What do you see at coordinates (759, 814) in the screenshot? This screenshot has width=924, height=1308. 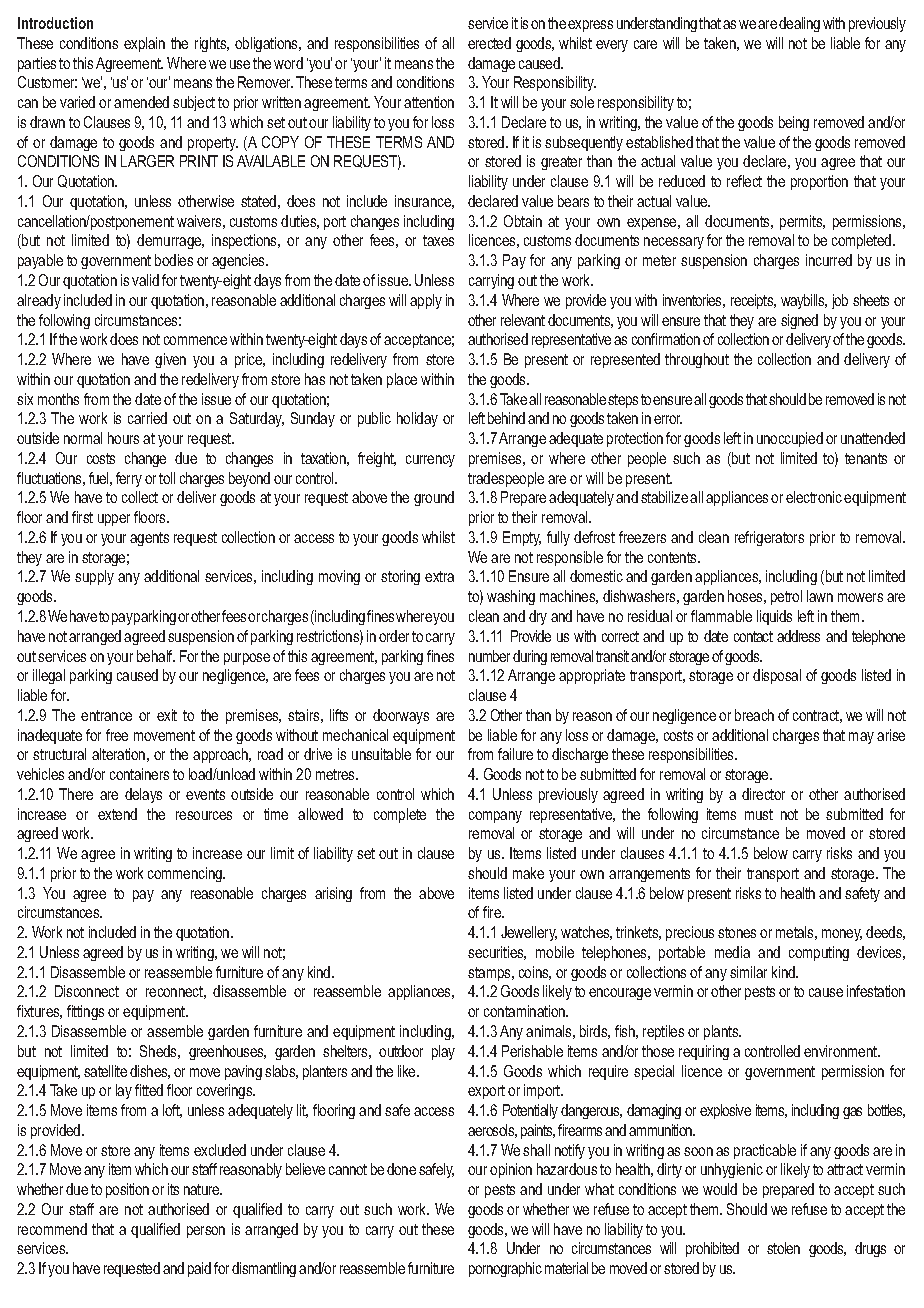 I see `must` at bounding box center [759, 814].
